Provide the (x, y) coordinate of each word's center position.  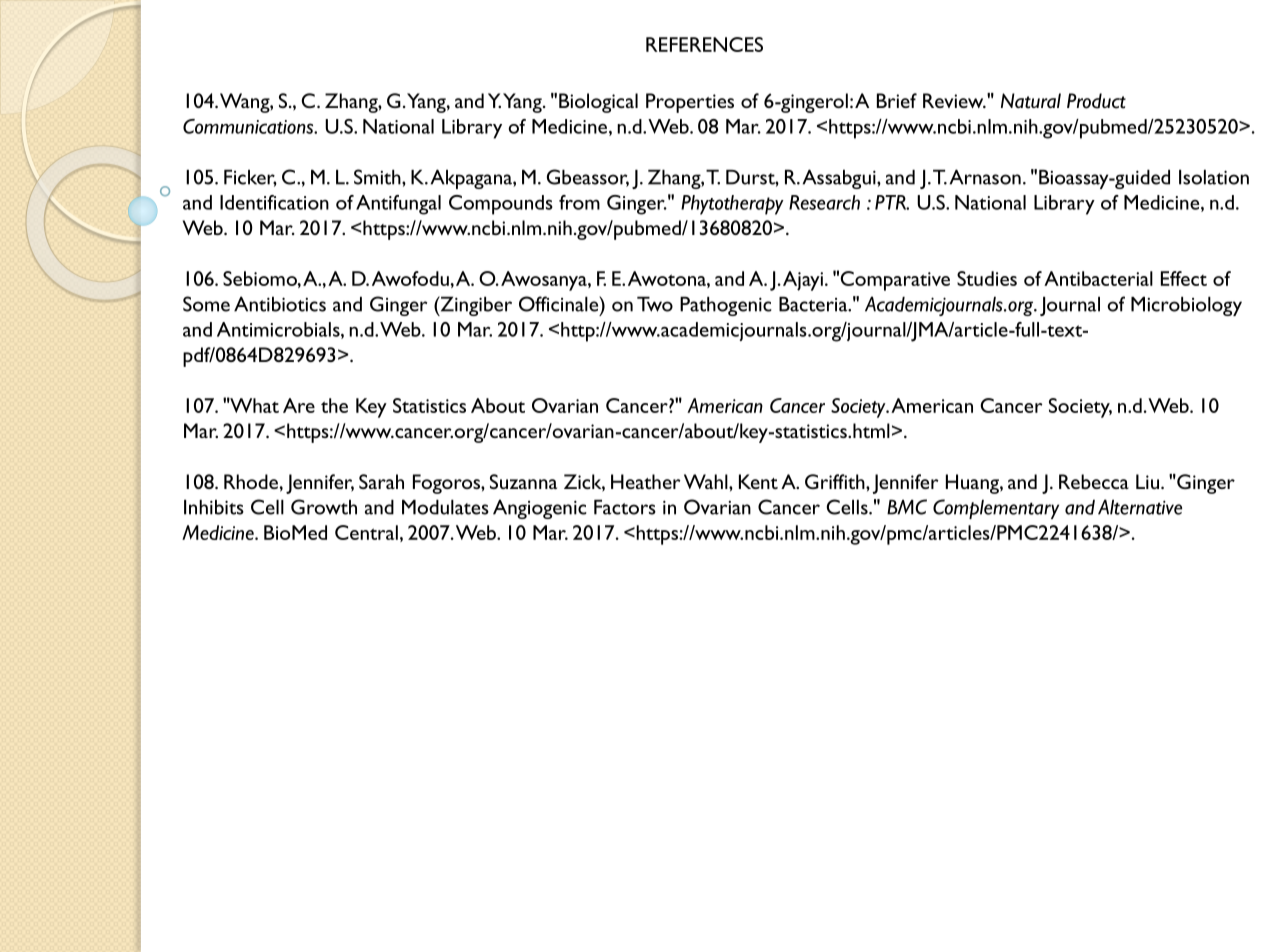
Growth (324, 507)
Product (1096, 101)
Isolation (1214, 177)
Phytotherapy (732, 205)
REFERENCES (704, 44)
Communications (249, 126)
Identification (274, 202)
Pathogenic (726, 306)
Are (299, 405)
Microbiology (1186, 306)
